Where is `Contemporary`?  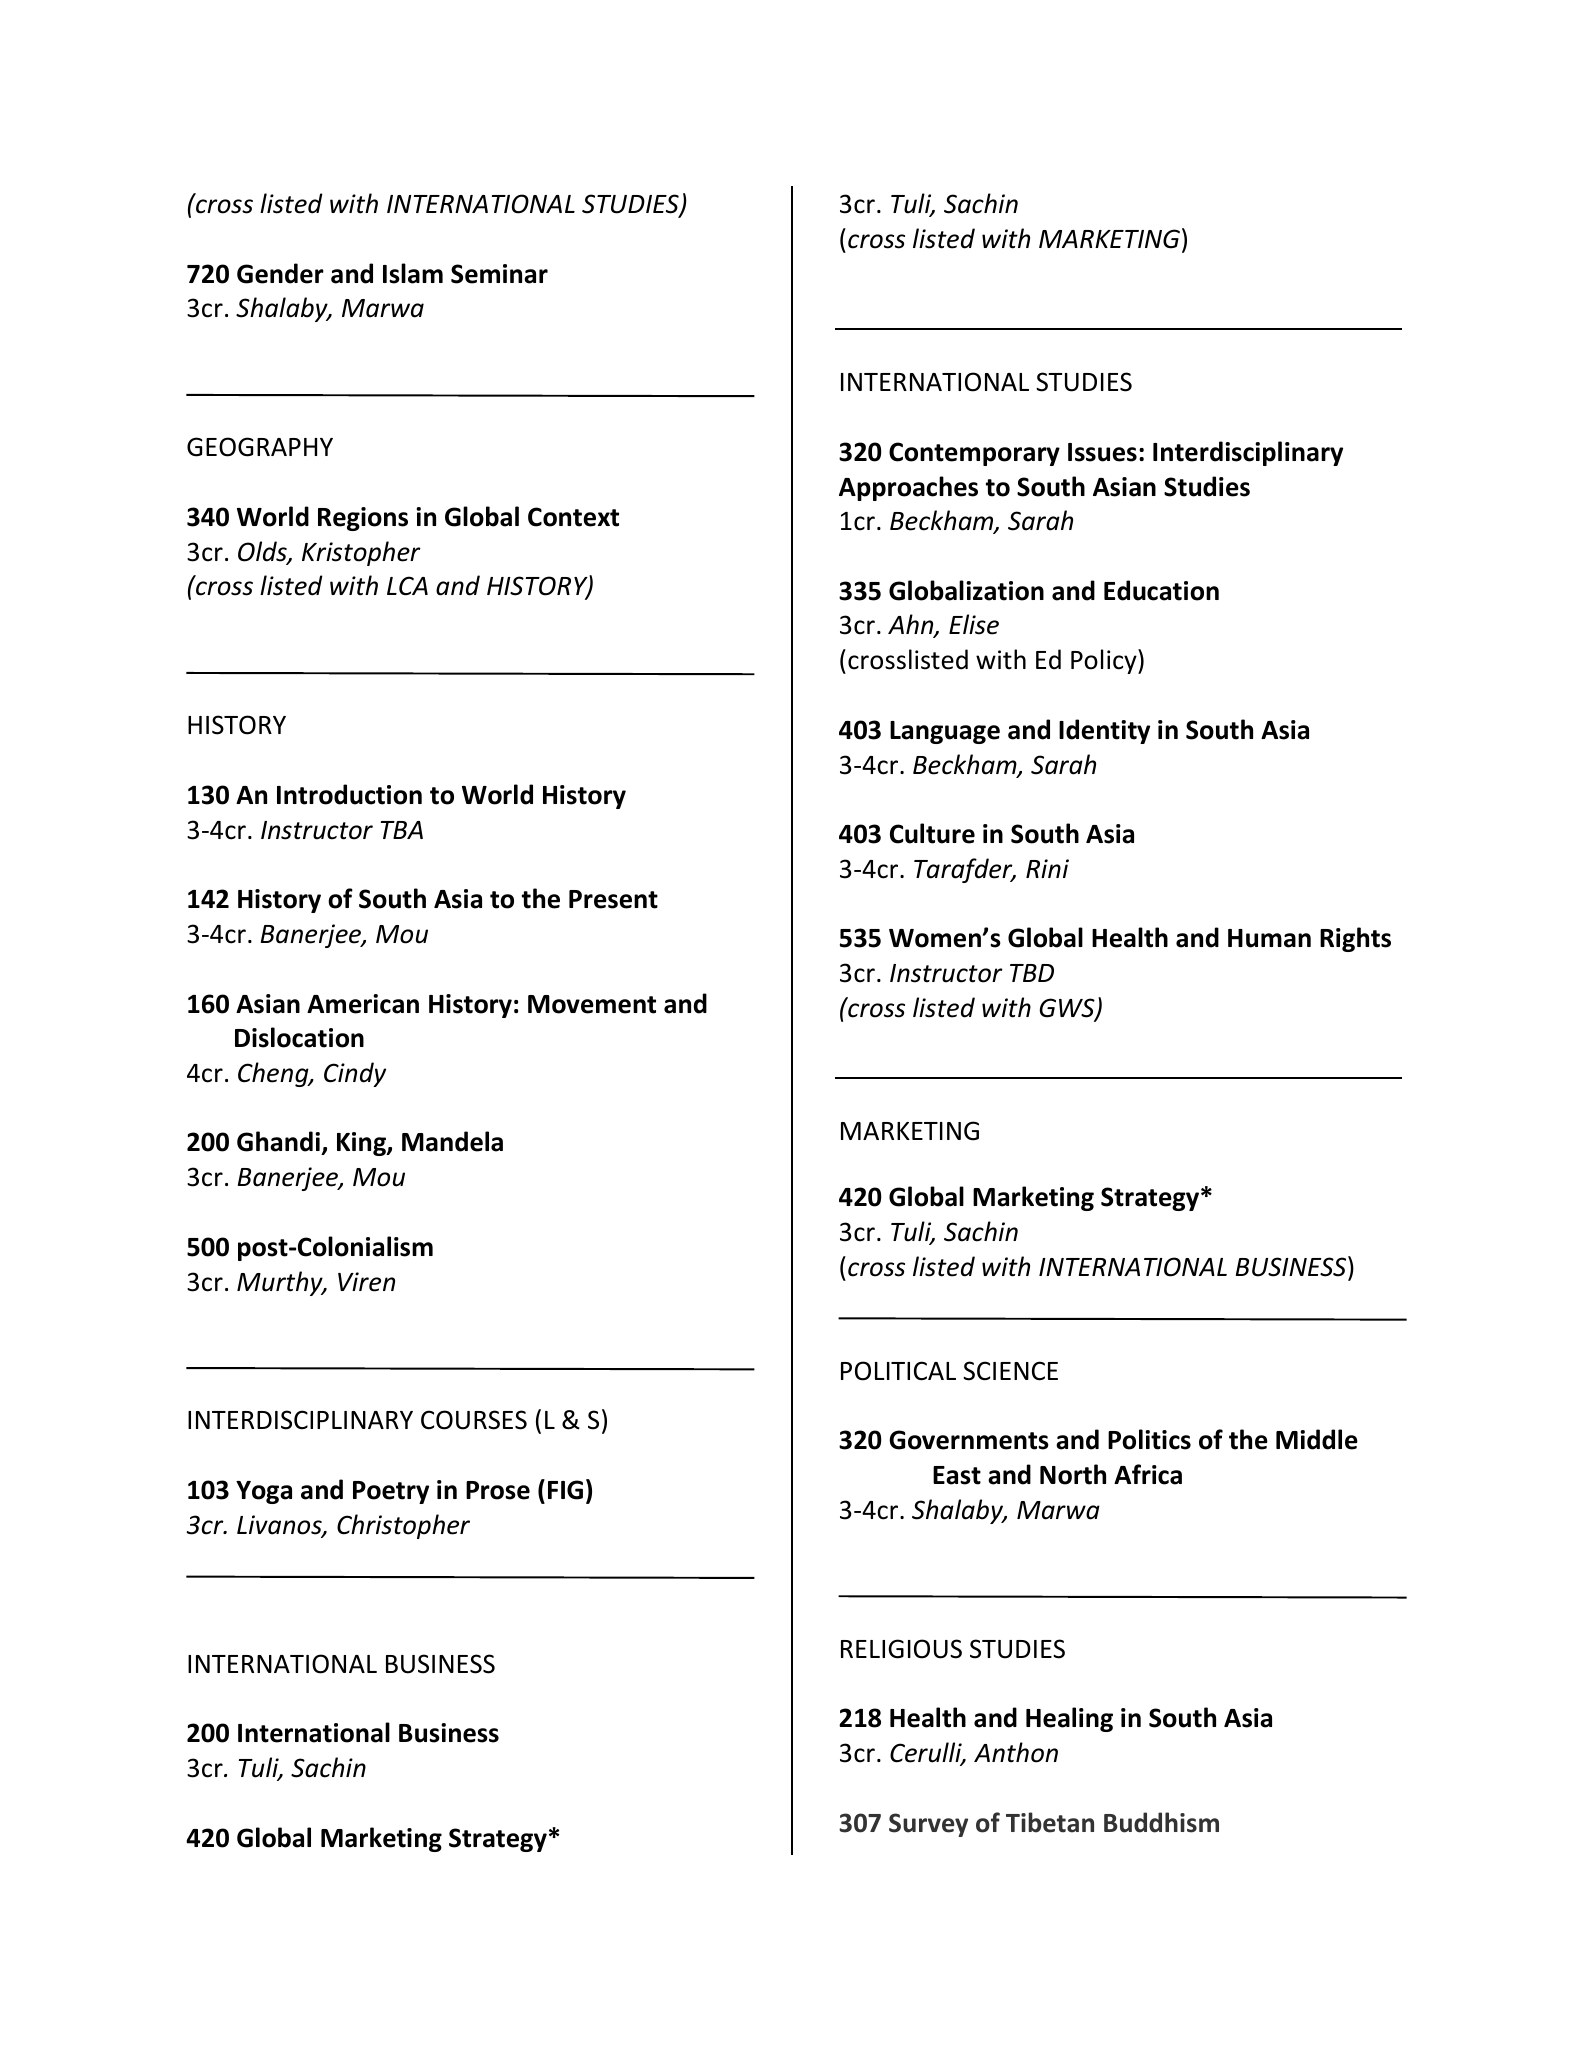
Contemporary is located at coordinates (974, 454).
